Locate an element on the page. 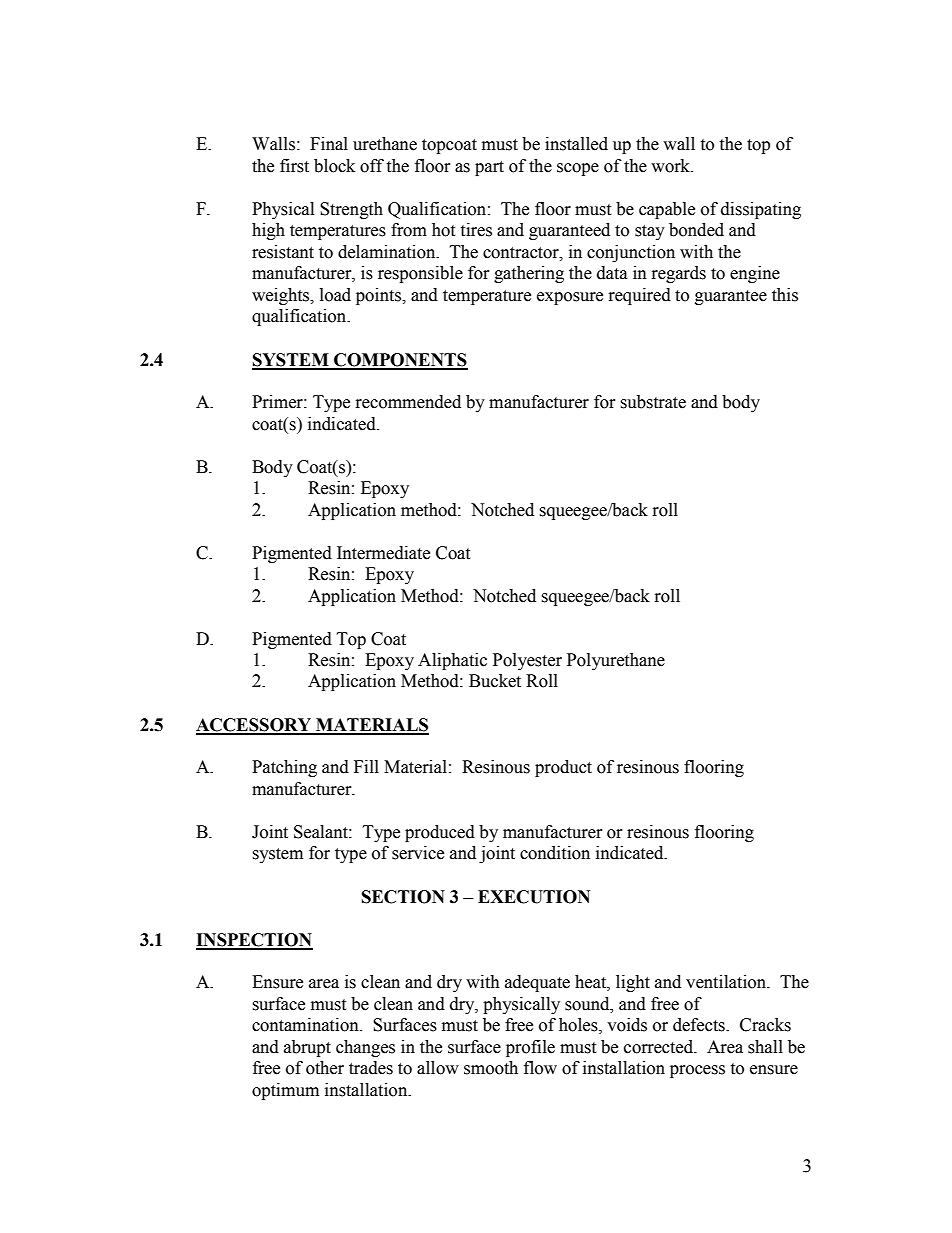 This page has height=1233, width=952. product is located at coordinates (563, 768).
